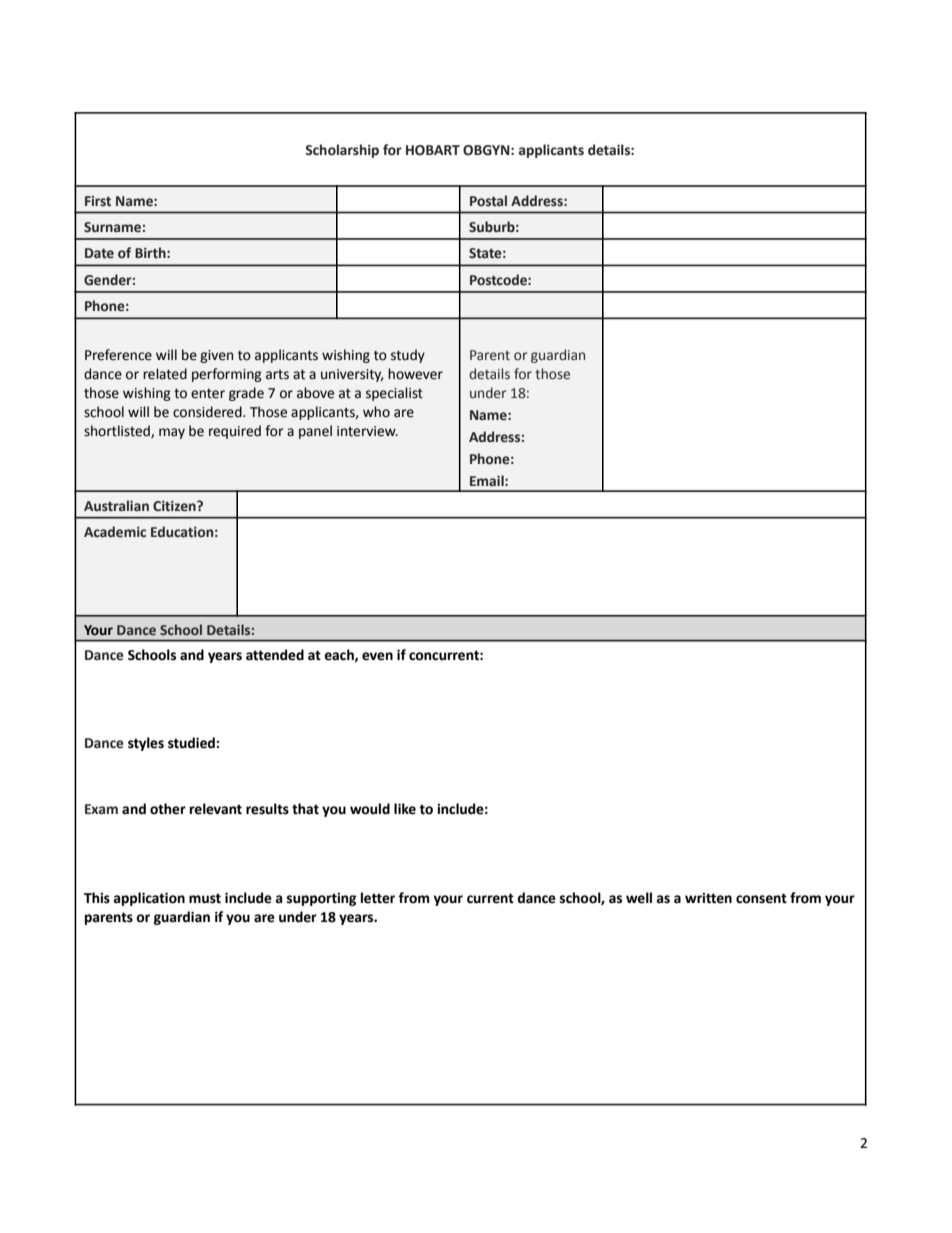 Image resolution: width=952 pixels, height=1233 pixels. Describe the element at coordinates (405, 809) in the document. I see `like` at that location.
